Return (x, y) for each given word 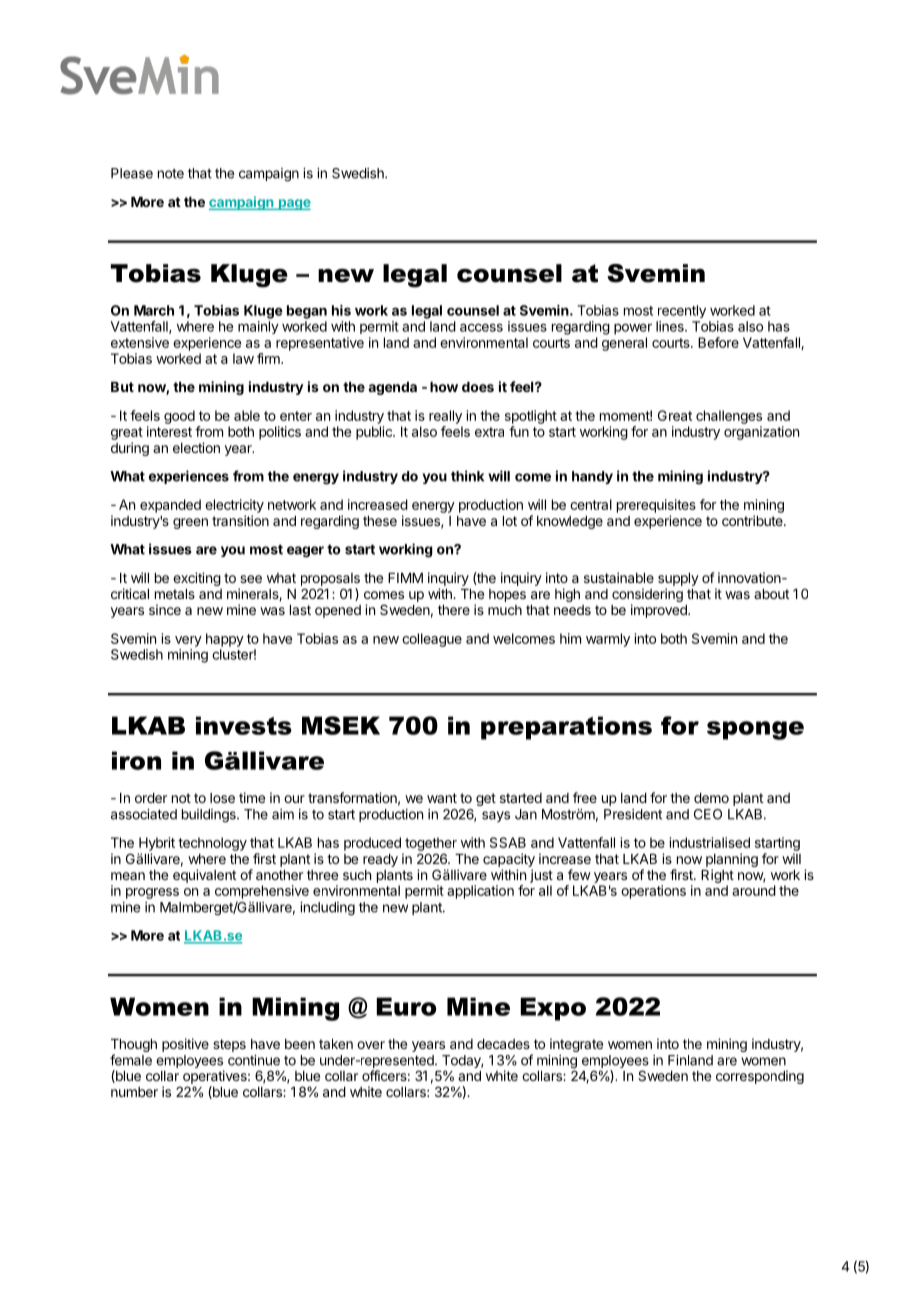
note (171, 174)
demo (711, 798)
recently (682, 311)
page (293, 204)
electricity (234, 506)
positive (185, 1045)
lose (222, 798)
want (442, 798)
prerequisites (656, 506)
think (467, 476)
